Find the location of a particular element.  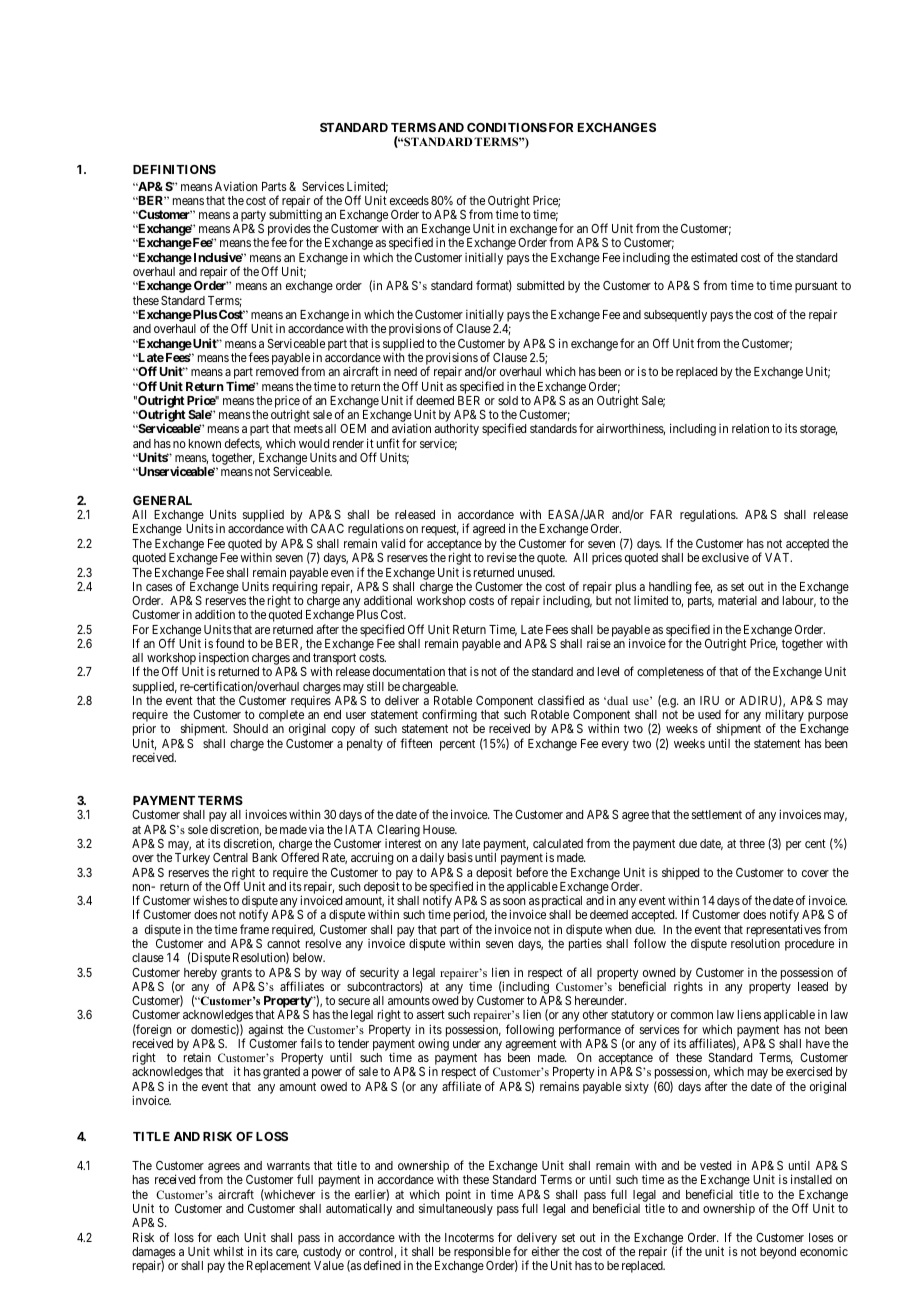

DEFINITIONS is located at coordinates (174, 169).
